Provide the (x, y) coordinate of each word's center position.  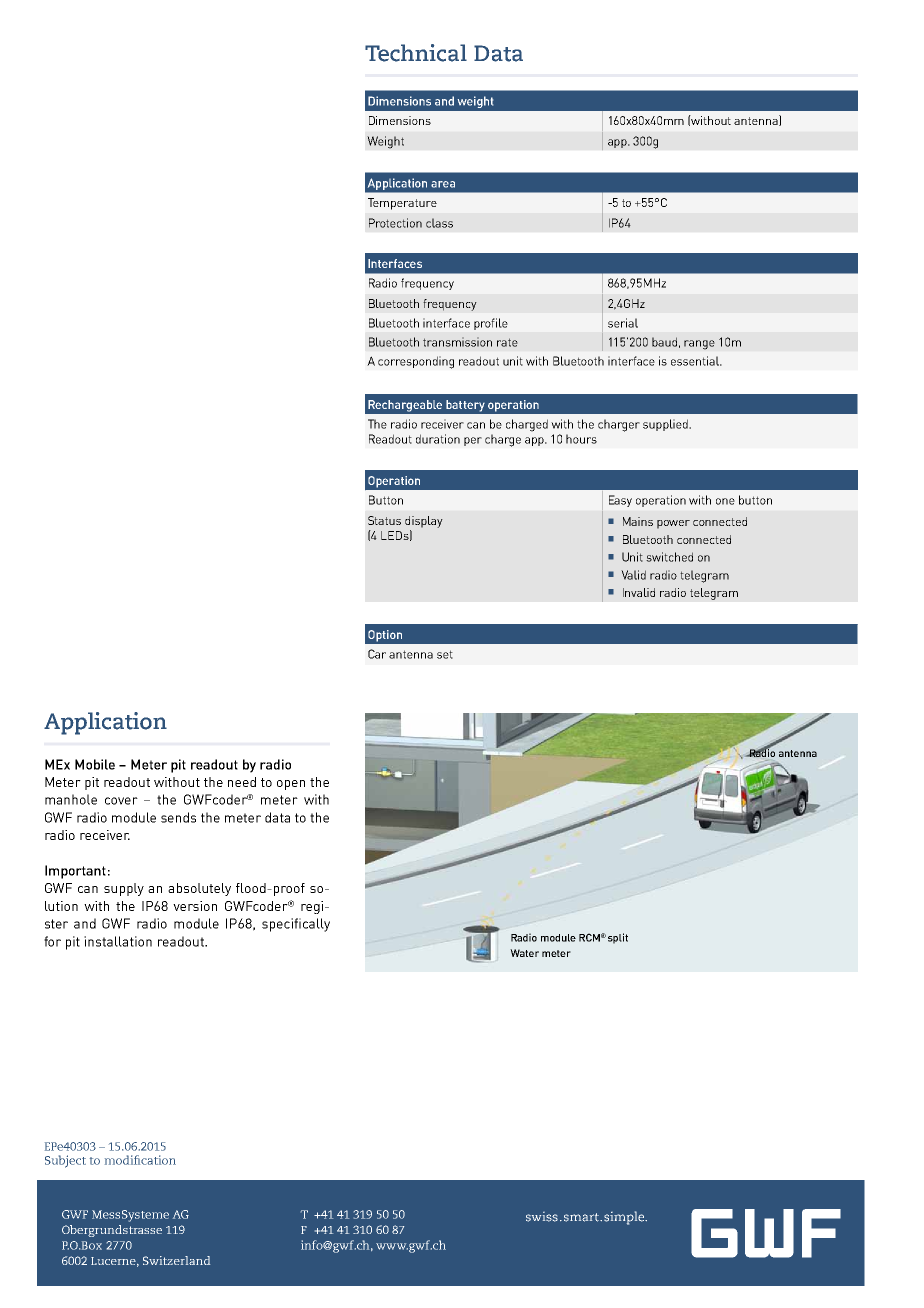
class (439, 223)
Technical (416, 53)
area (443, 184)
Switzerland (176, 1260)
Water (524, 953)
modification (140, 1160)
